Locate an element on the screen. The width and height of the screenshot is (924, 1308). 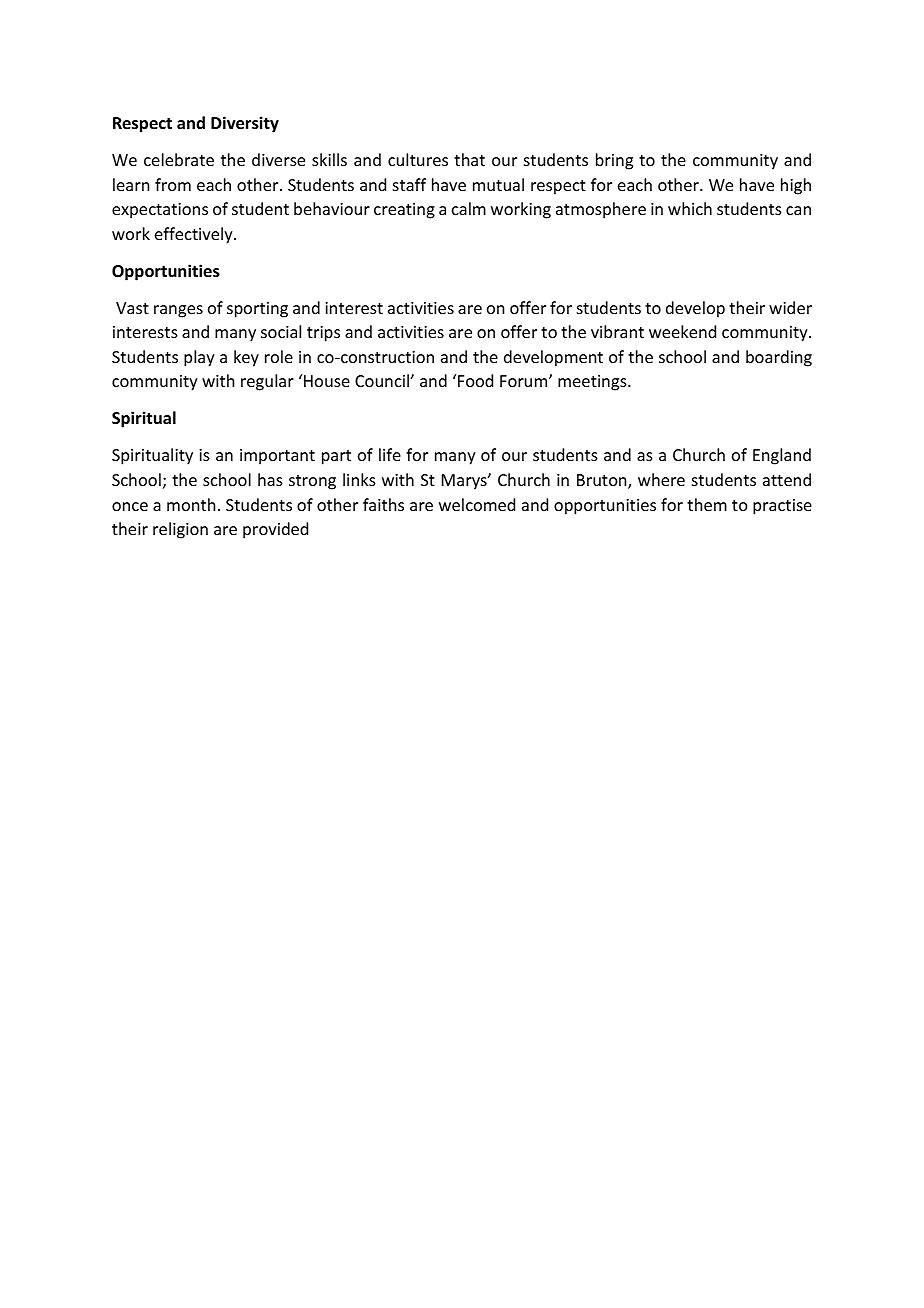
Diversity is located at coordinates (245, 124).
